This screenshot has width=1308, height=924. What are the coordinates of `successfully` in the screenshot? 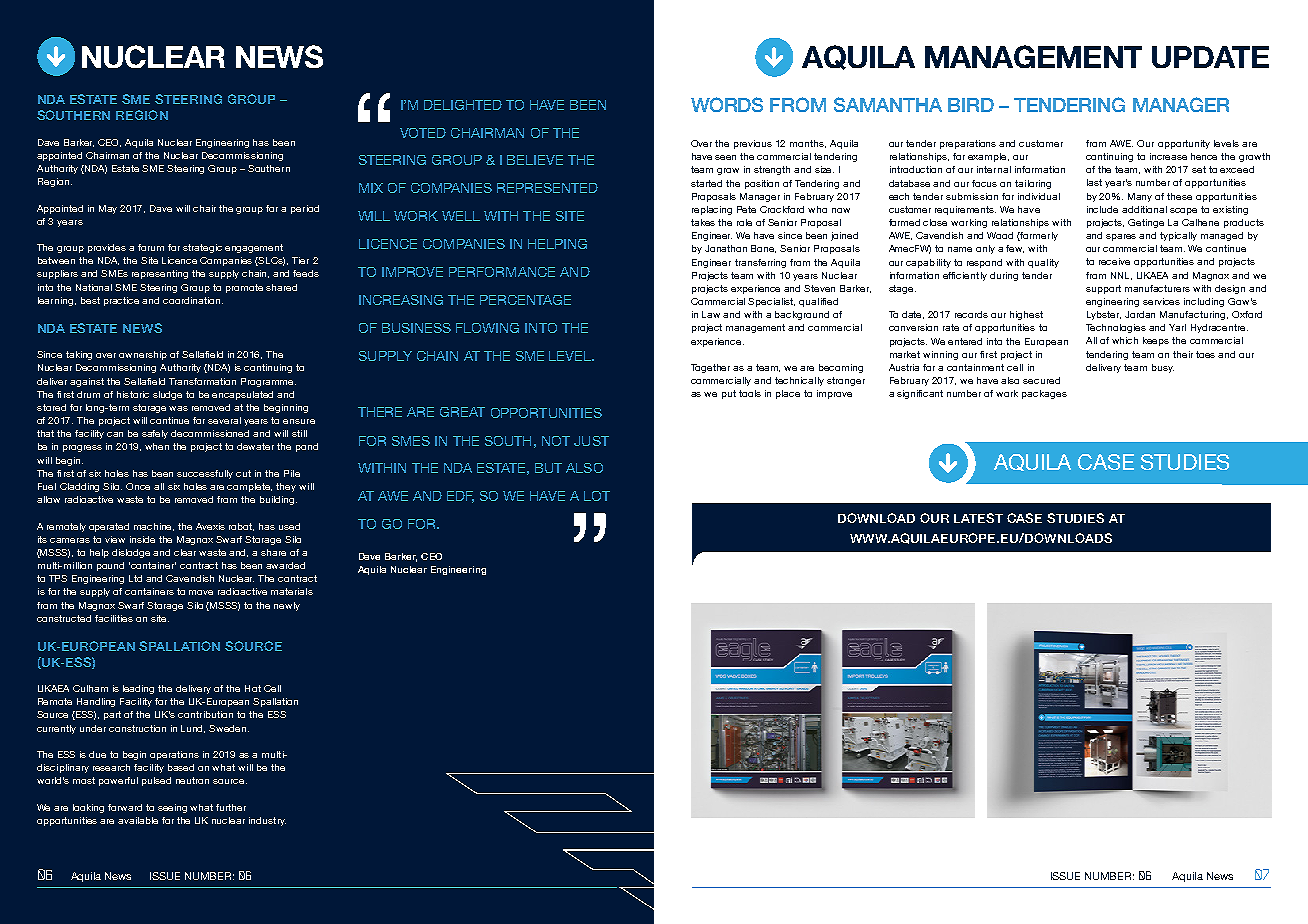 It's located at (205, 474).
